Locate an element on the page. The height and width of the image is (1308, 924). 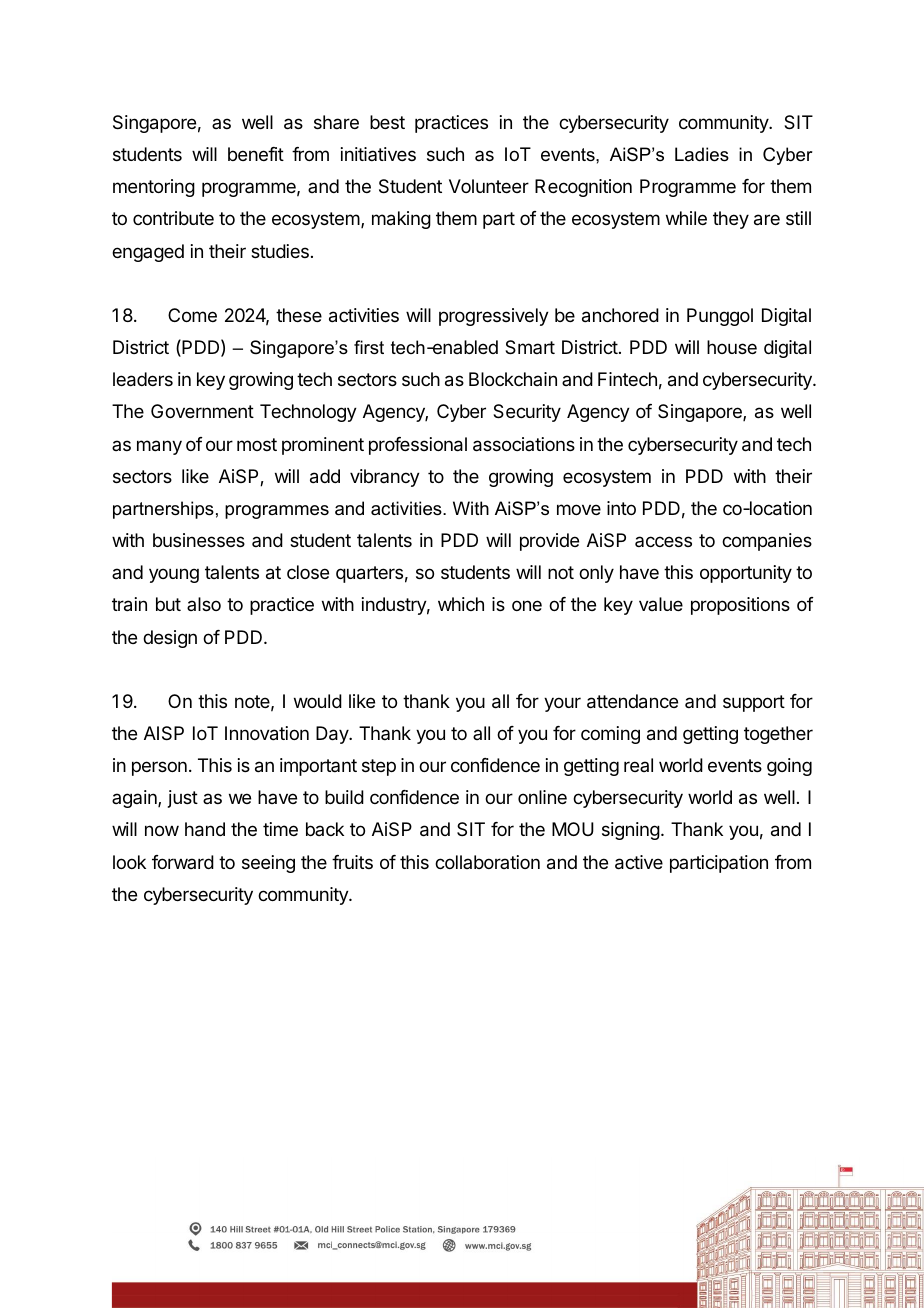
which is located at coordinates (461, 604).
